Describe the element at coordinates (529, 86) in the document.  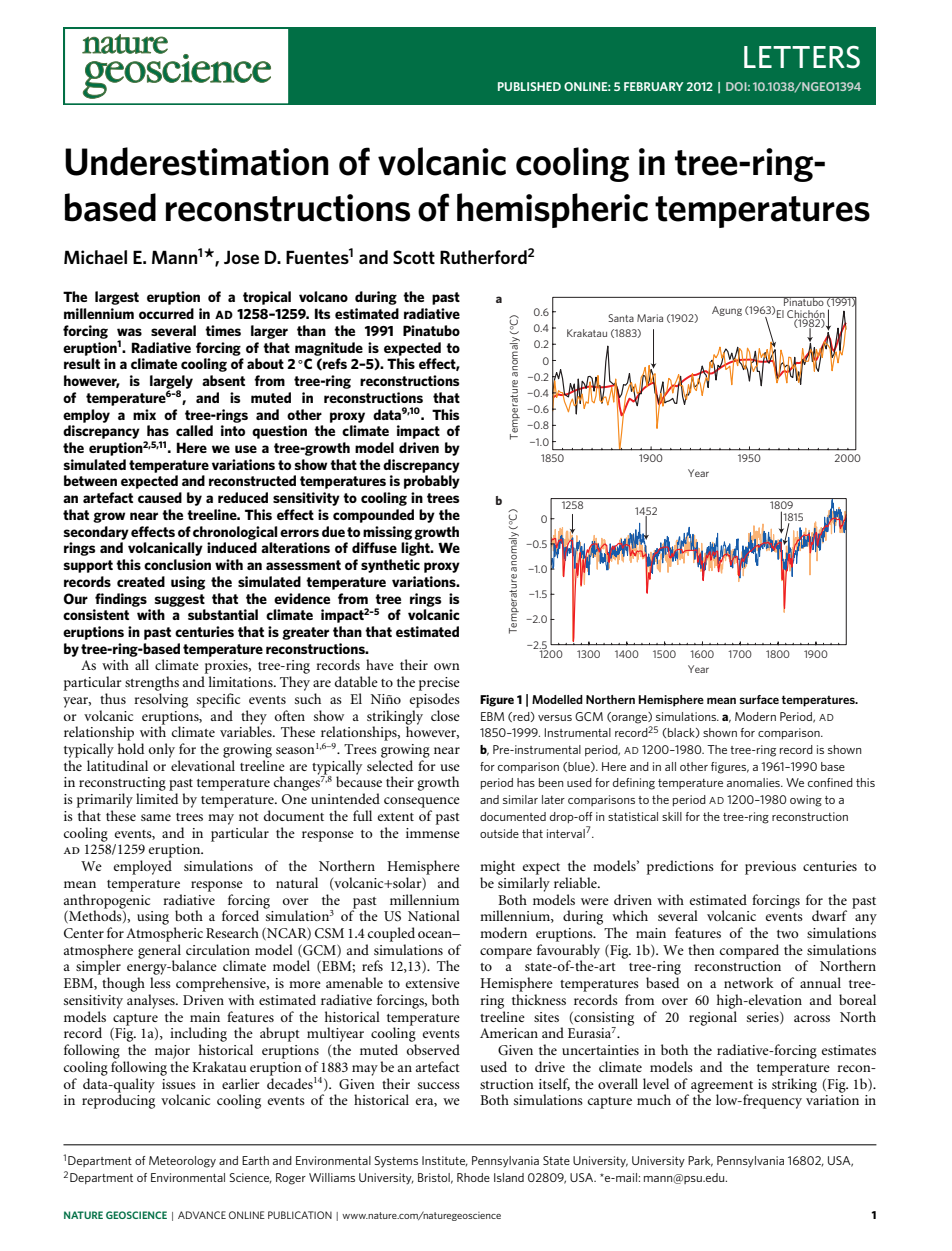
I see `PUBLISHED` at that location.
